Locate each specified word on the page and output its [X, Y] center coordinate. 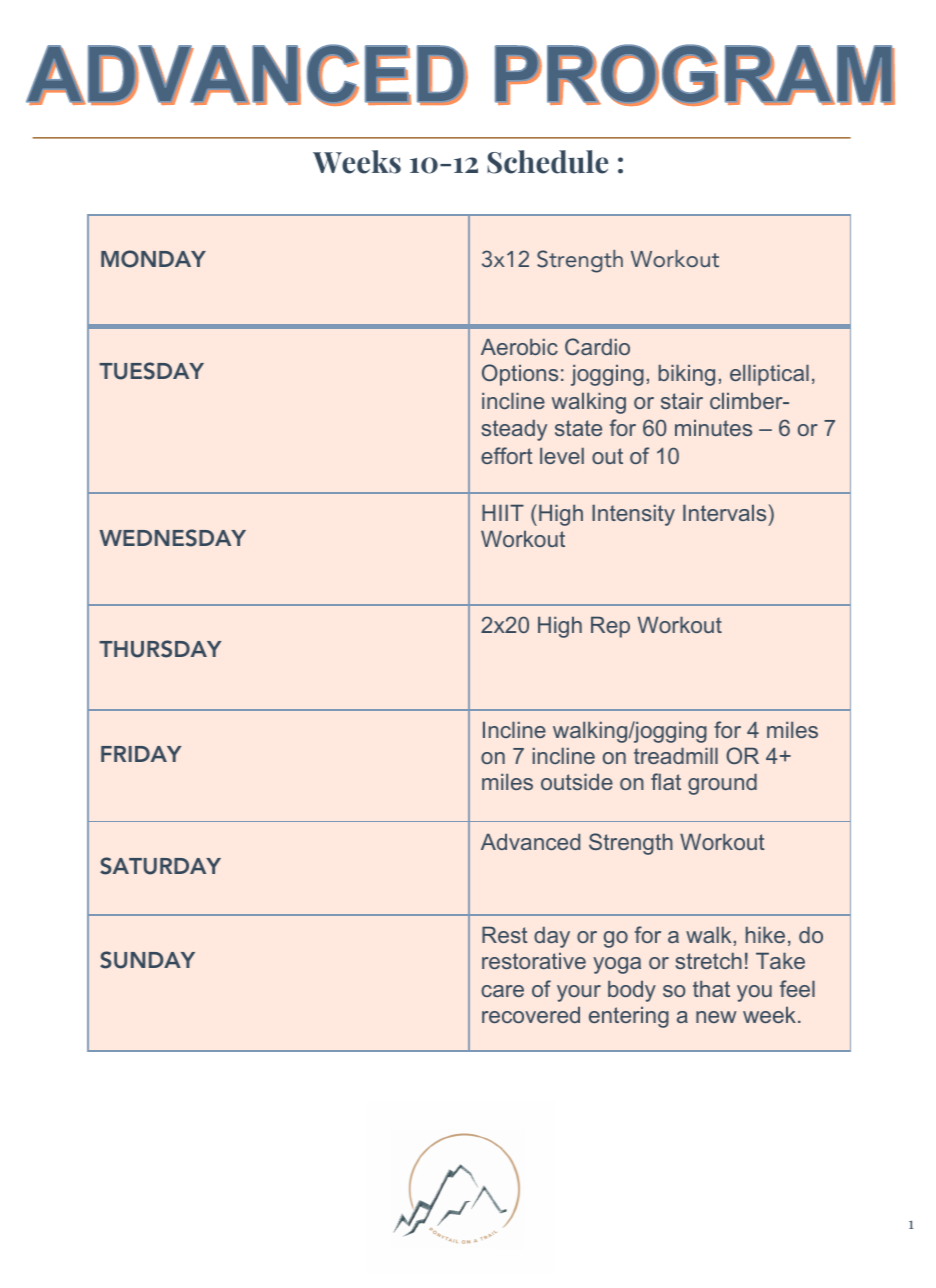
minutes [713, 427]
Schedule [547, 162]
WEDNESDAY [172, 538]
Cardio [597, 346]
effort [507, 455]
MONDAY [153, 259]
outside [577, 781]
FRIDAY [141, 754]
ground [722, 784]
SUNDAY [147, 960]
